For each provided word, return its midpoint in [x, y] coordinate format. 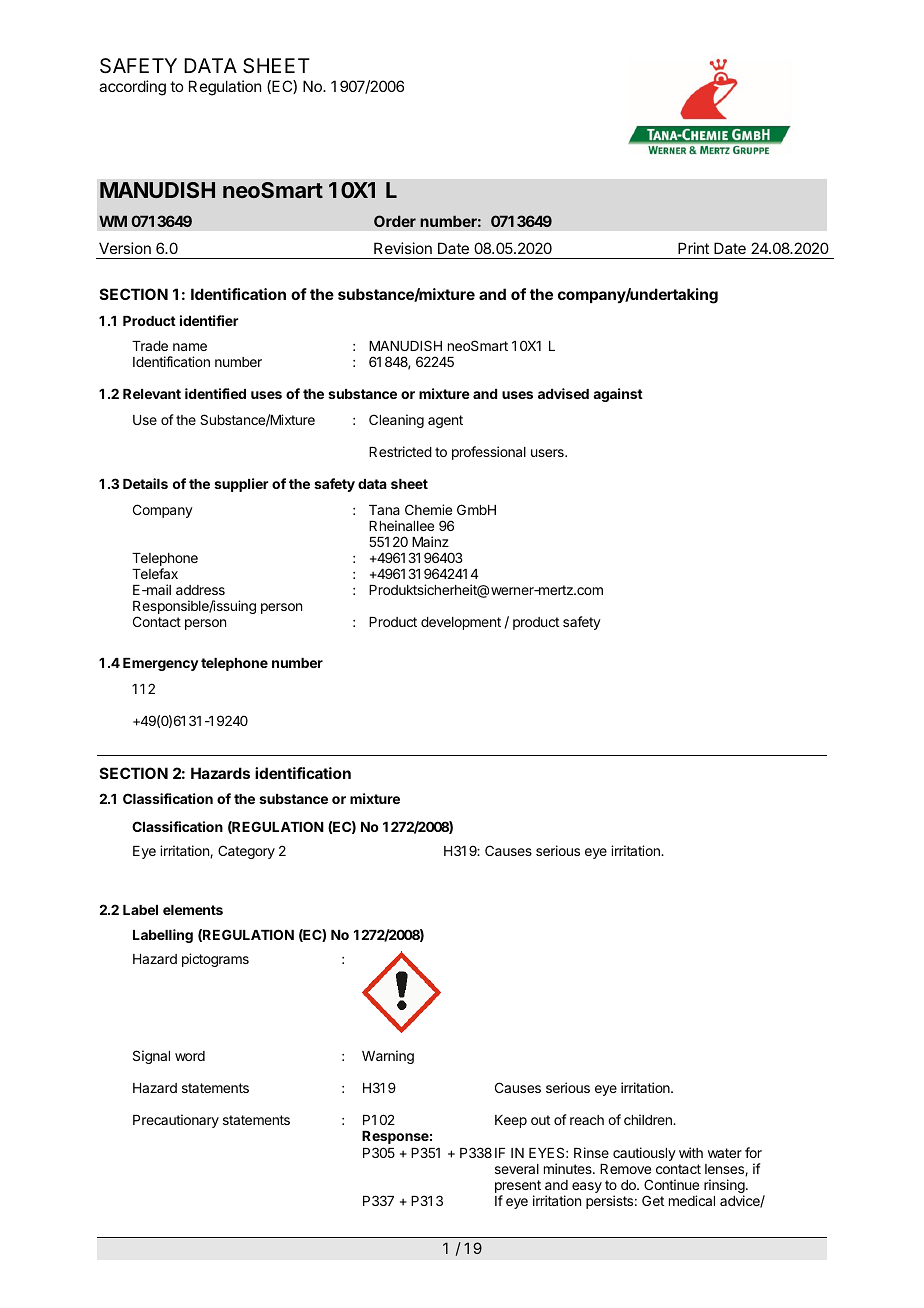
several [517, 1169]
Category [246, 852]
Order [395, 221]
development [461, 623]
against [618, 395]
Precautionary [176, 1121]
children [649, 1119]
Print [693, 248]
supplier [241, 485]
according [132, 88]
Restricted [400, 451]
